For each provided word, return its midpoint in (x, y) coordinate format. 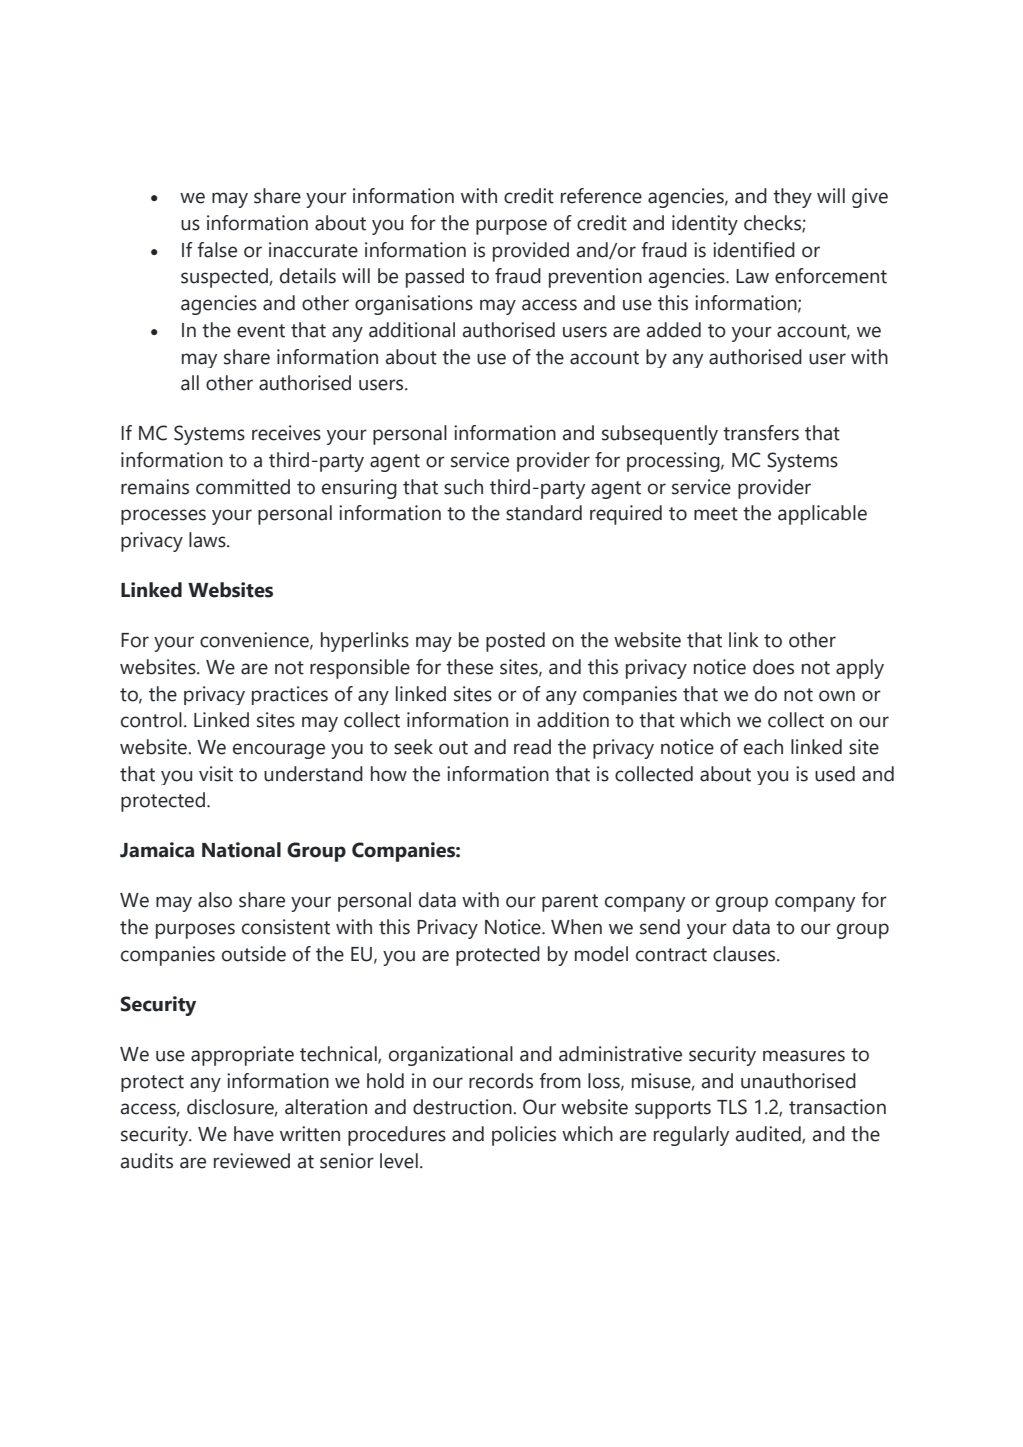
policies (524, 1136)
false (217, 250)
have (254, 1134)
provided (531, 252)
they (792, 198)
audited (769, 1135)
